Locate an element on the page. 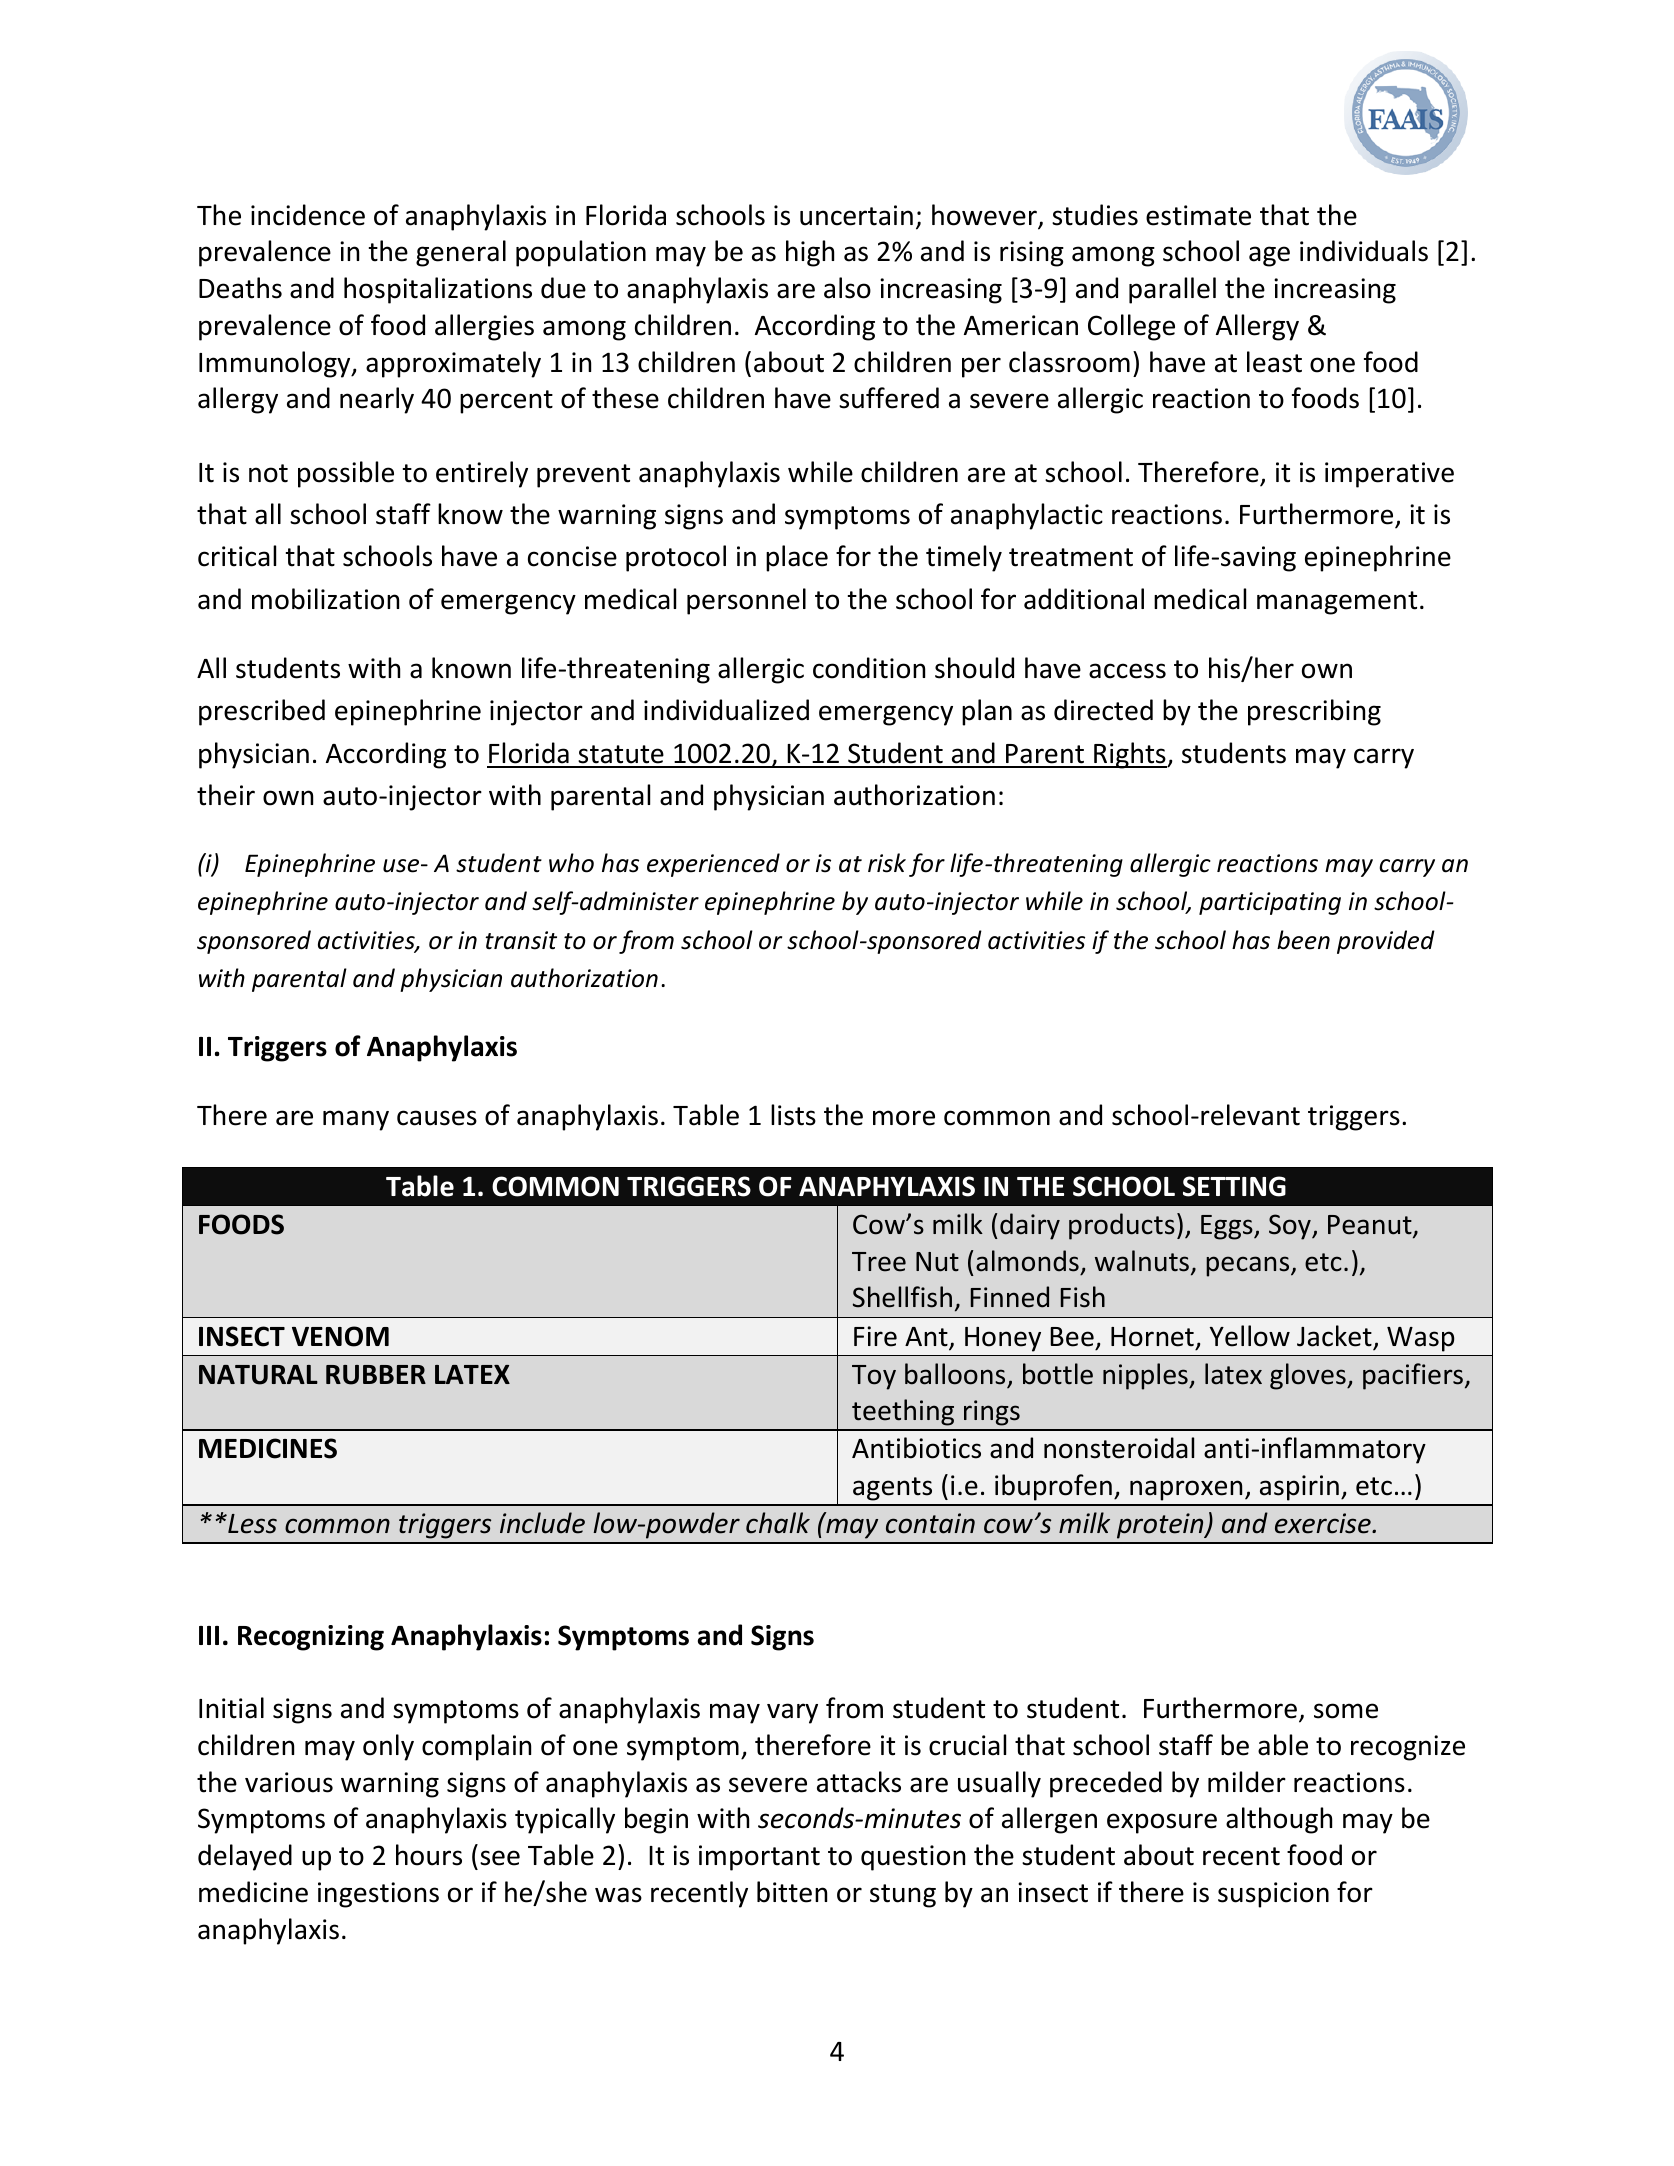 The image size is (1674, 2166). although is located at coordinates (1279, 1820).
